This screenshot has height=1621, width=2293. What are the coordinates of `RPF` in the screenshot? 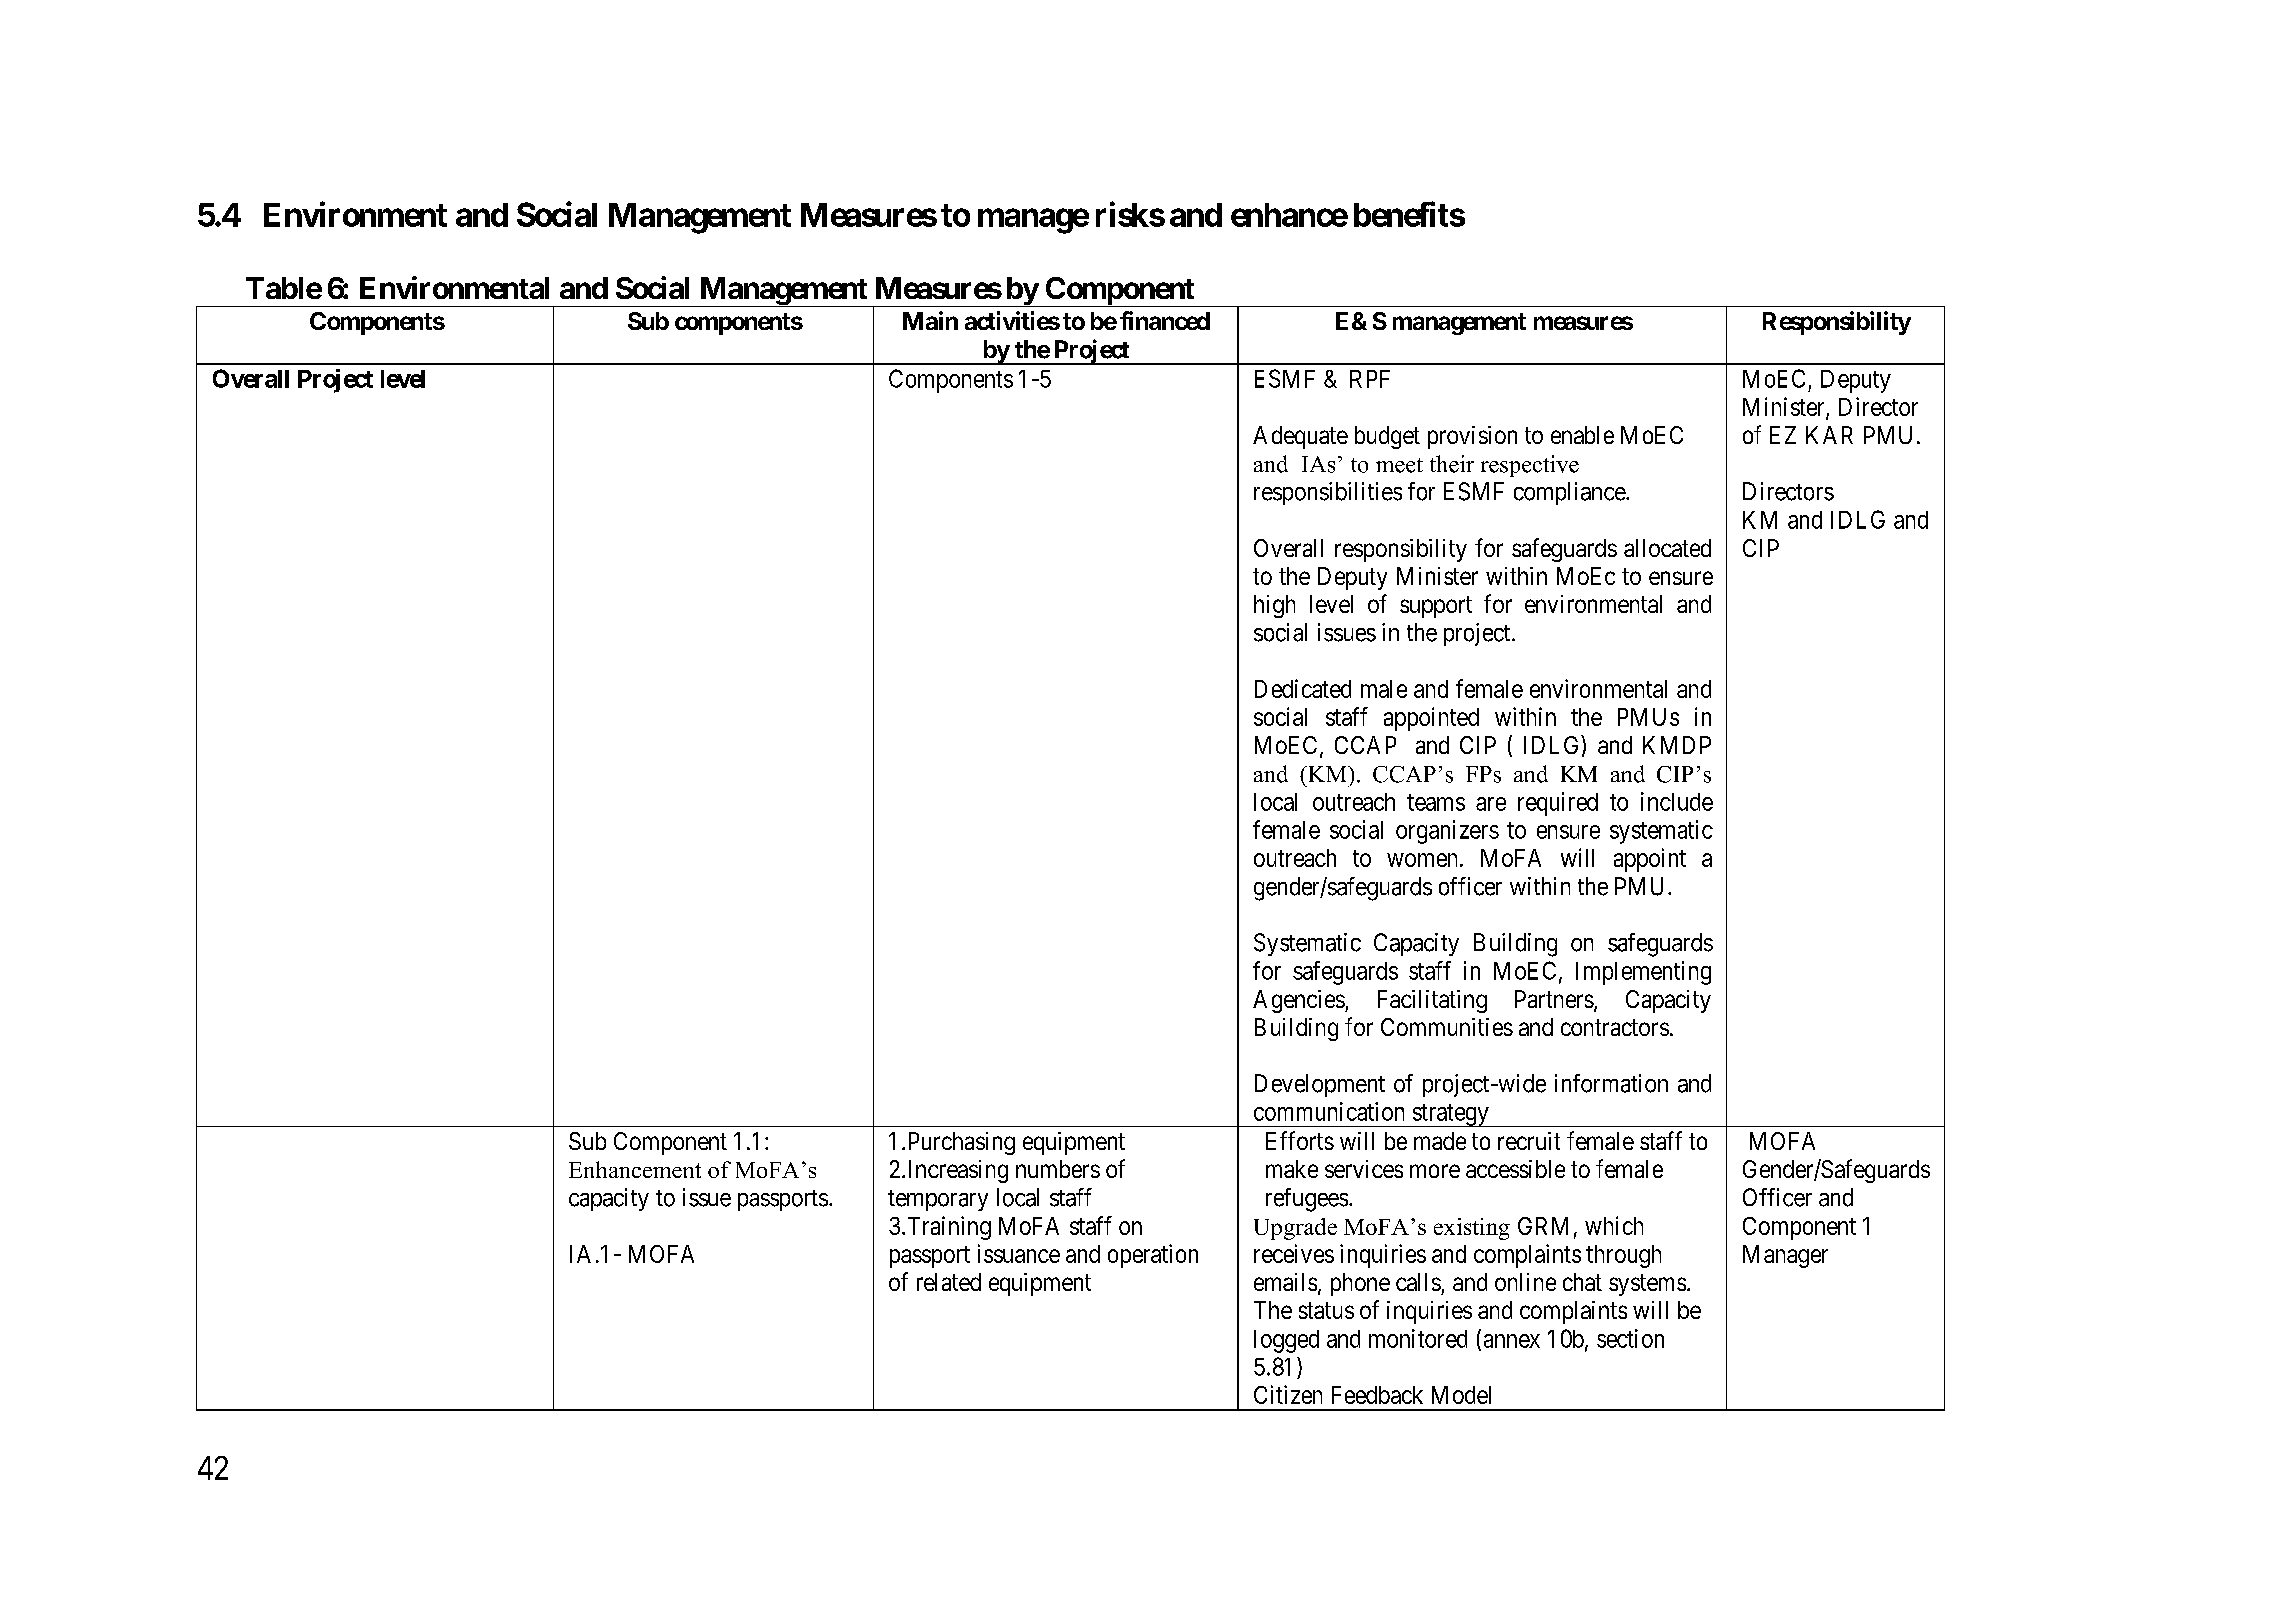 It's located at (1370, 379).
